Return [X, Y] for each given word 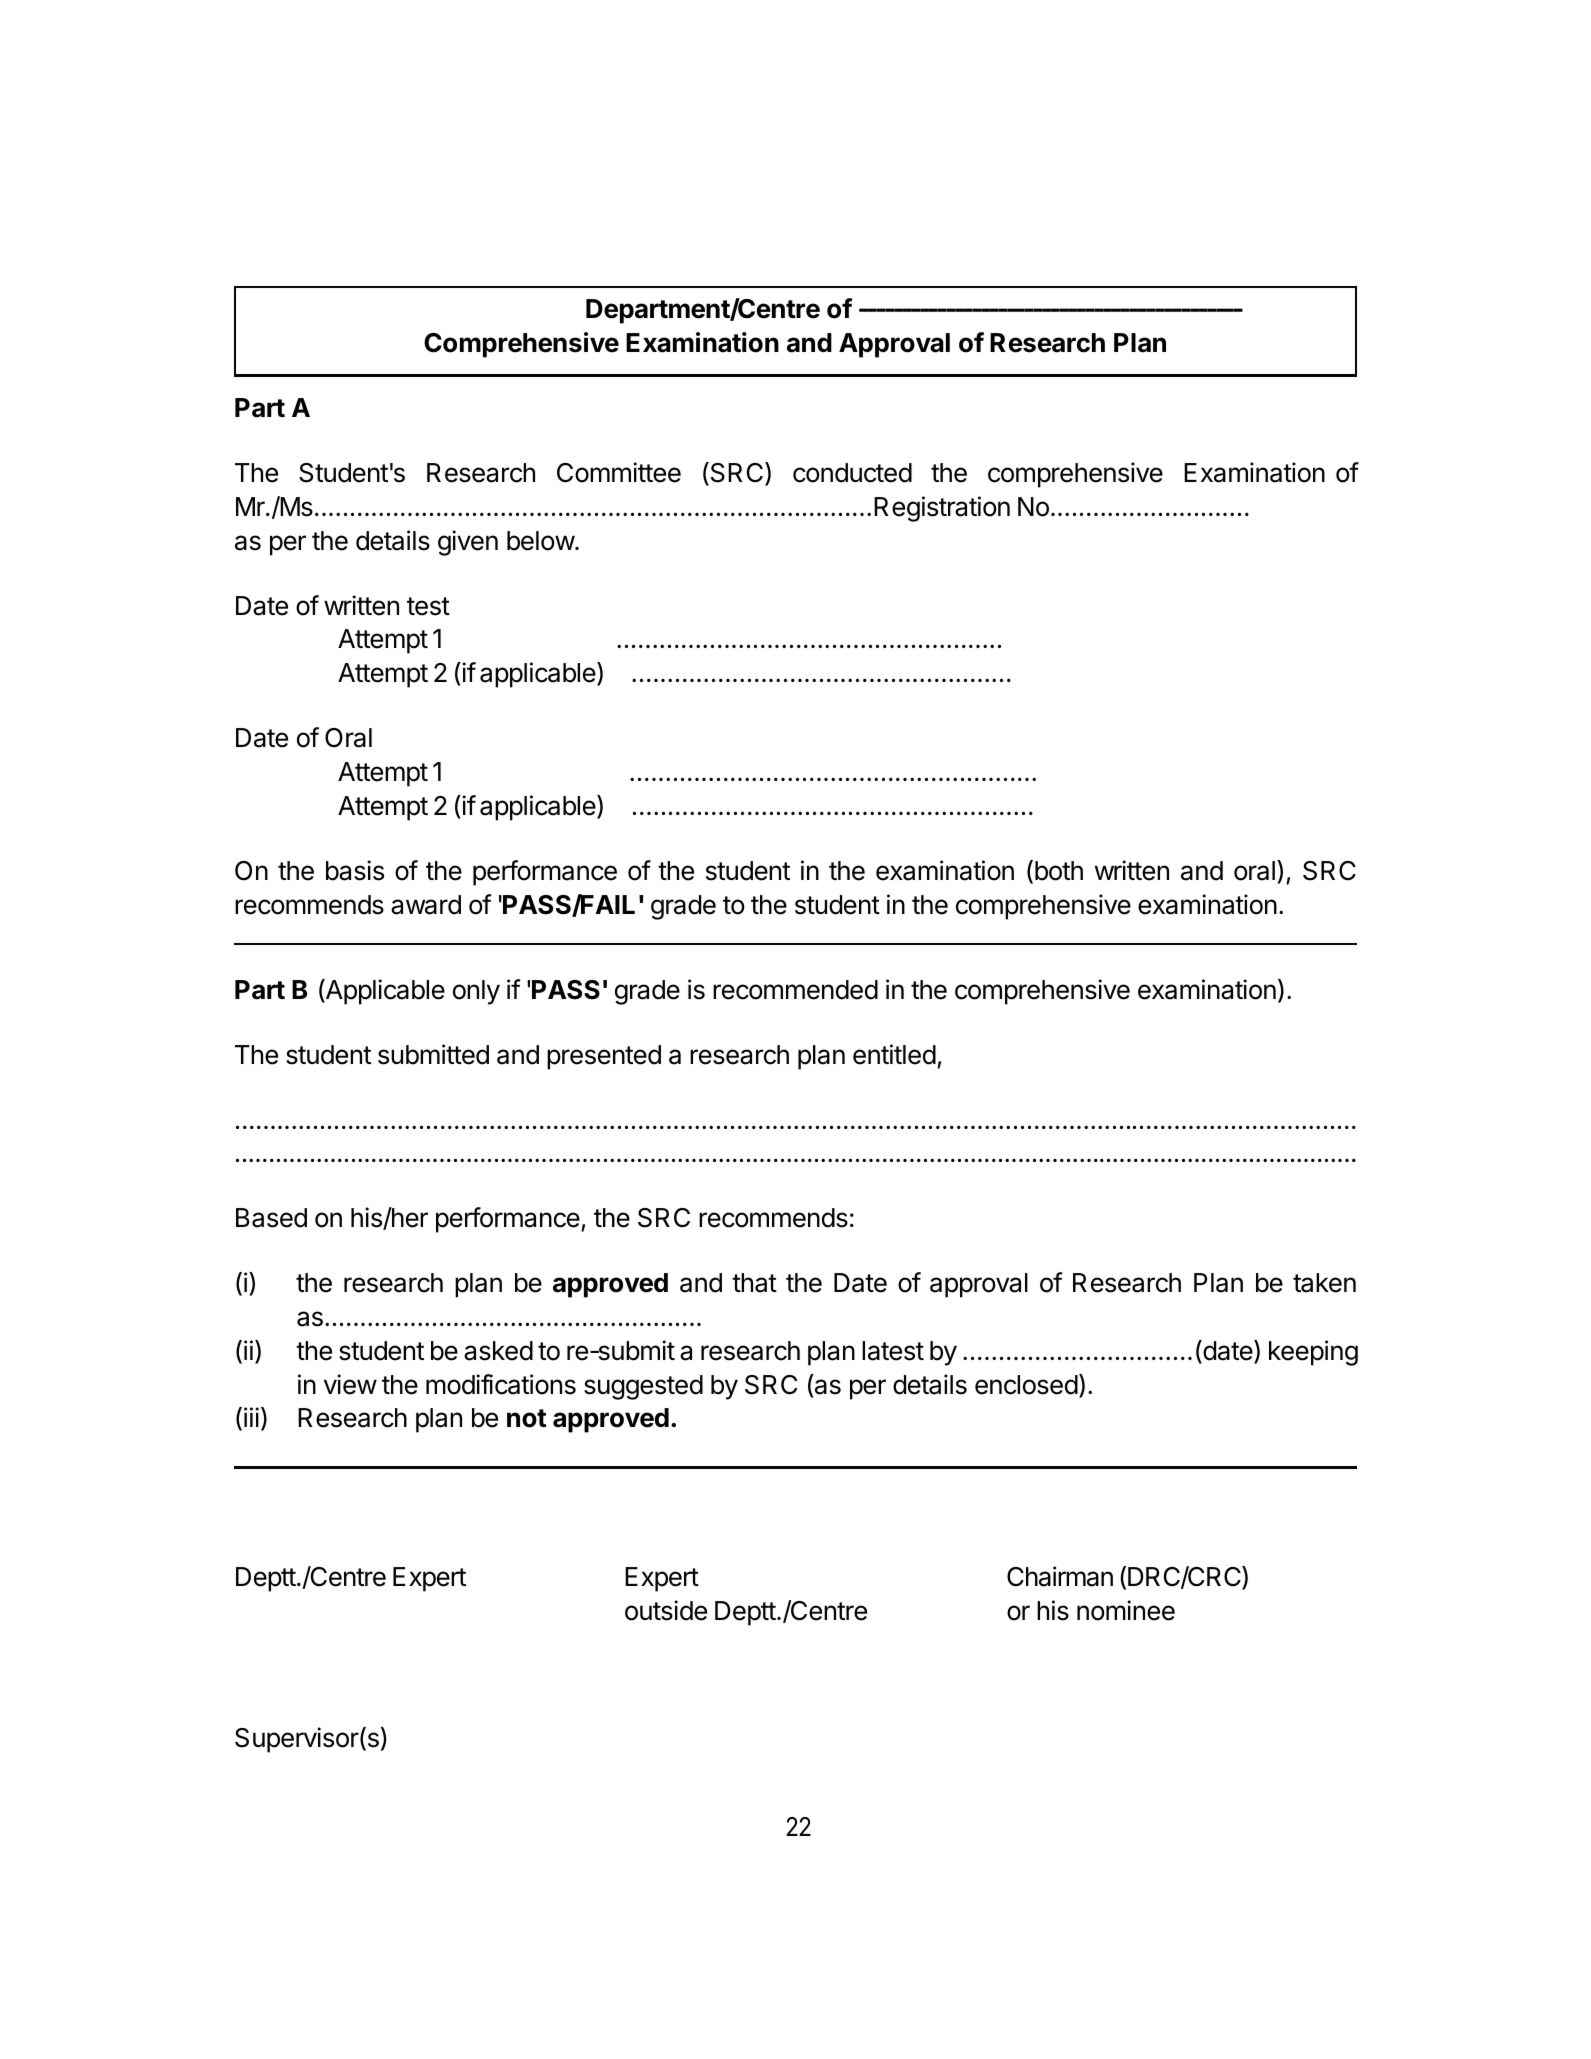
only [476, 992]
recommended [795, 990]
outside [666, 1610]
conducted [852, 473]
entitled [894, 1054]
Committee [619, 472]
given [468, 543]
